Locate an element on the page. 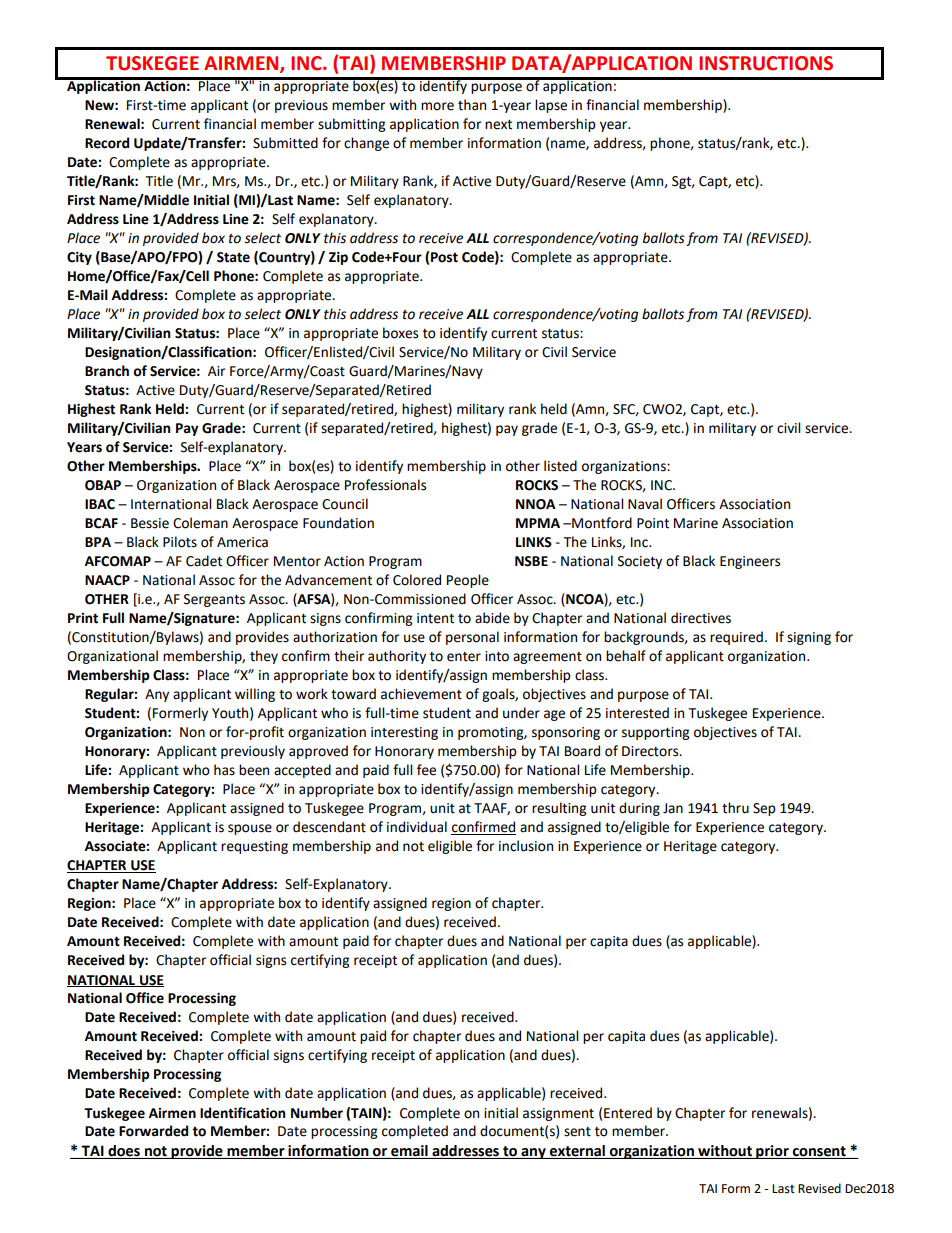  INSTRUCTIONS is located at coordinates (766, 63).
